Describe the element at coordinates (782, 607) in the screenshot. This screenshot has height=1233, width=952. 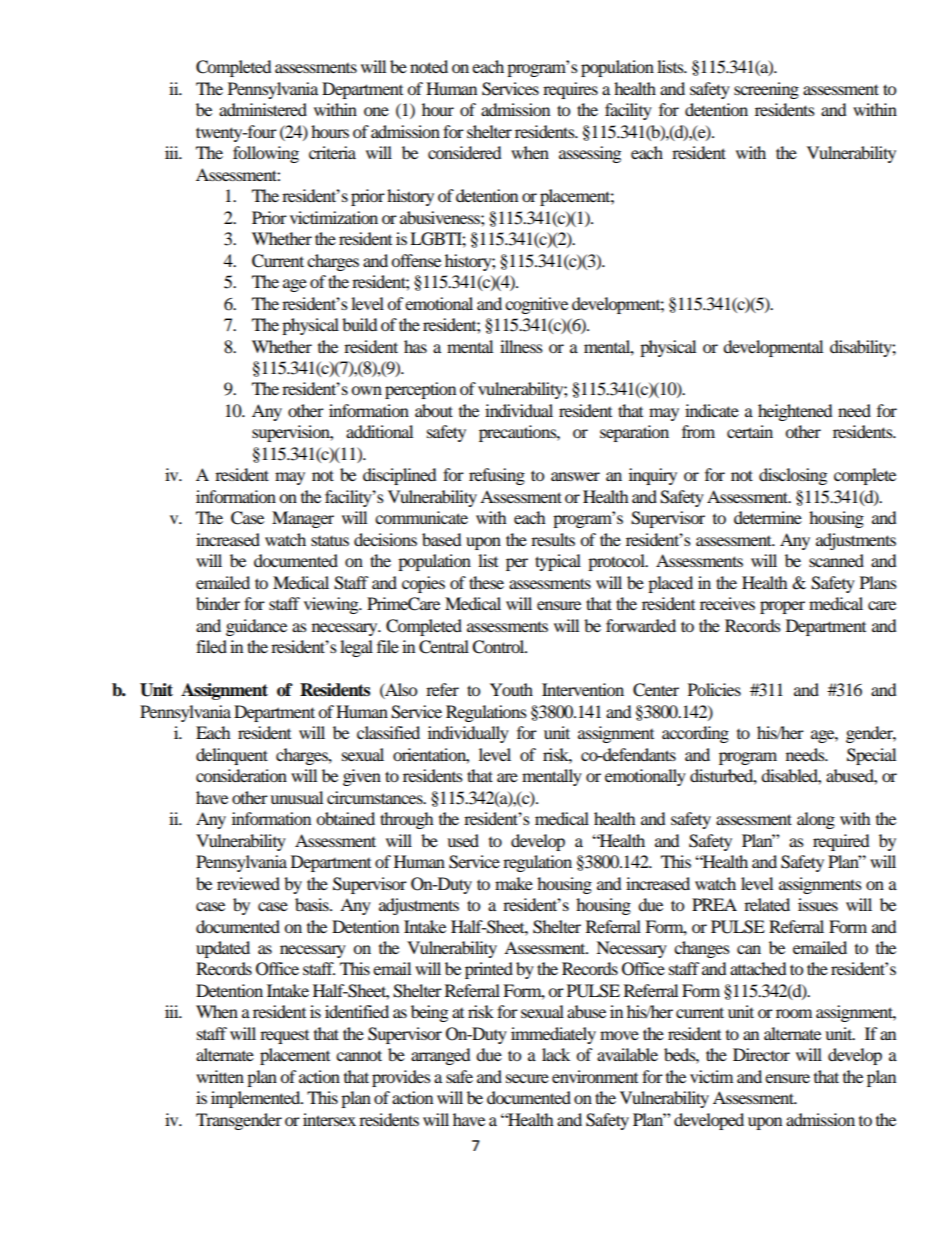
I see `proper` at that location.
